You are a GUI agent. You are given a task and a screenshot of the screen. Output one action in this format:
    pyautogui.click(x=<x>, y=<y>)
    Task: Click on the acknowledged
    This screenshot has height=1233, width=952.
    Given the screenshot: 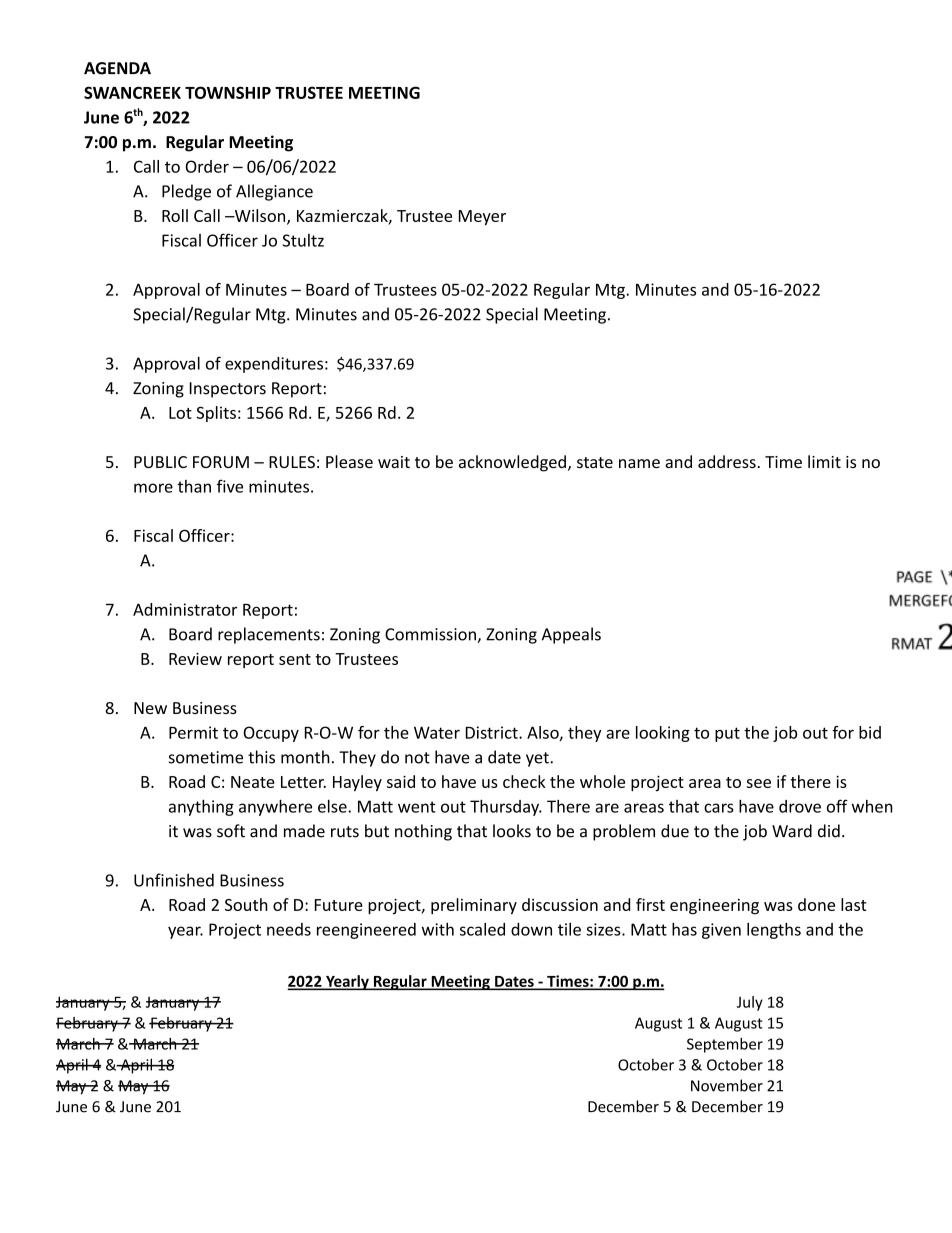 What is the action you would take?
    pyautogui.click(x=512, y=463)
